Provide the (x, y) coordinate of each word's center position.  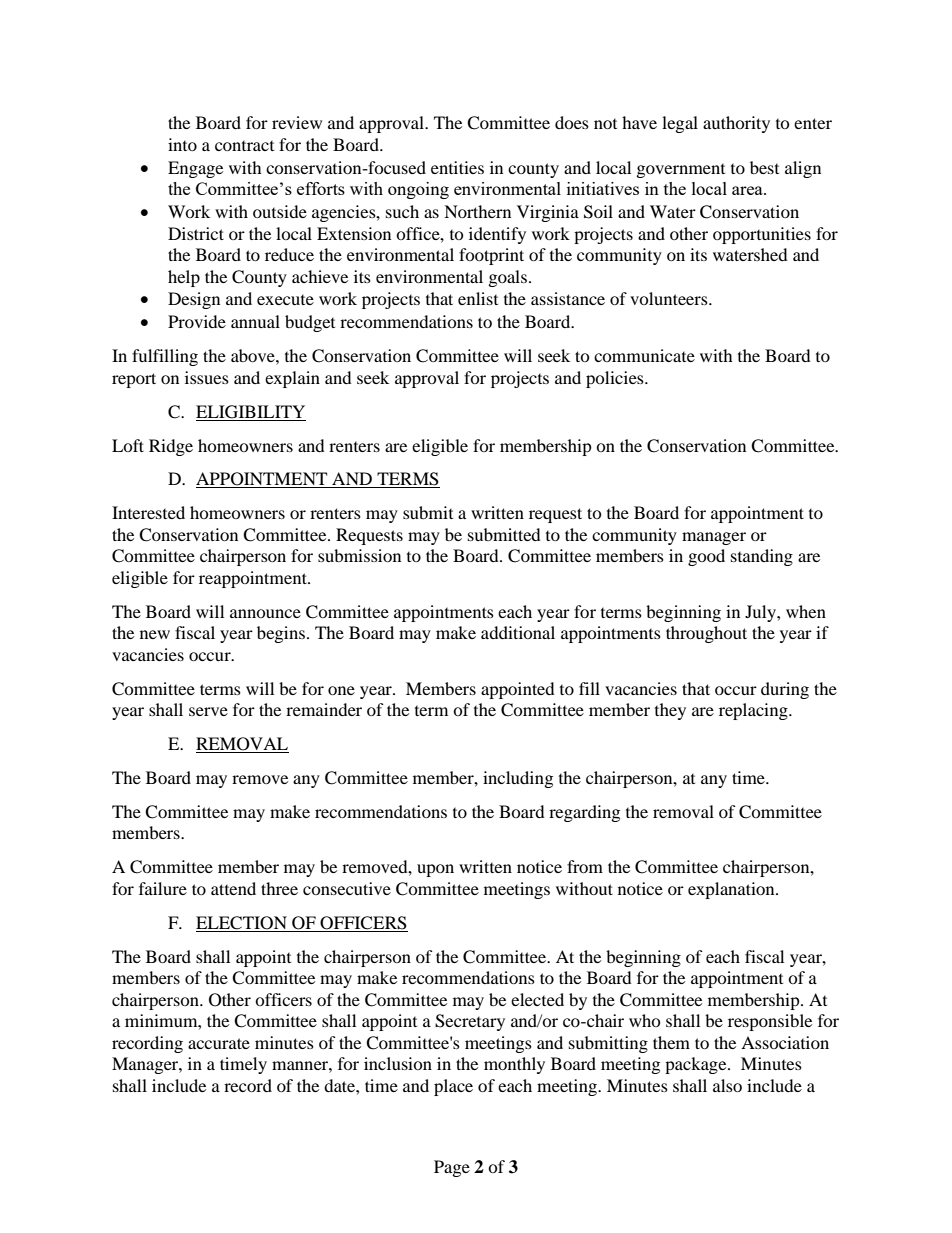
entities (457, 167)
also (727, 1085)
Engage (195, 169)
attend (233, 888)
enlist (478, 298)
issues (207, 377)
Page (452, 1168)
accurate (219, 1043)
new (155, 634)
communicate (644, 355)
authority (736, 124)
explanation (732, 890)
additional (518, 632)
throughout (706, 634)
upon (435, 870)
